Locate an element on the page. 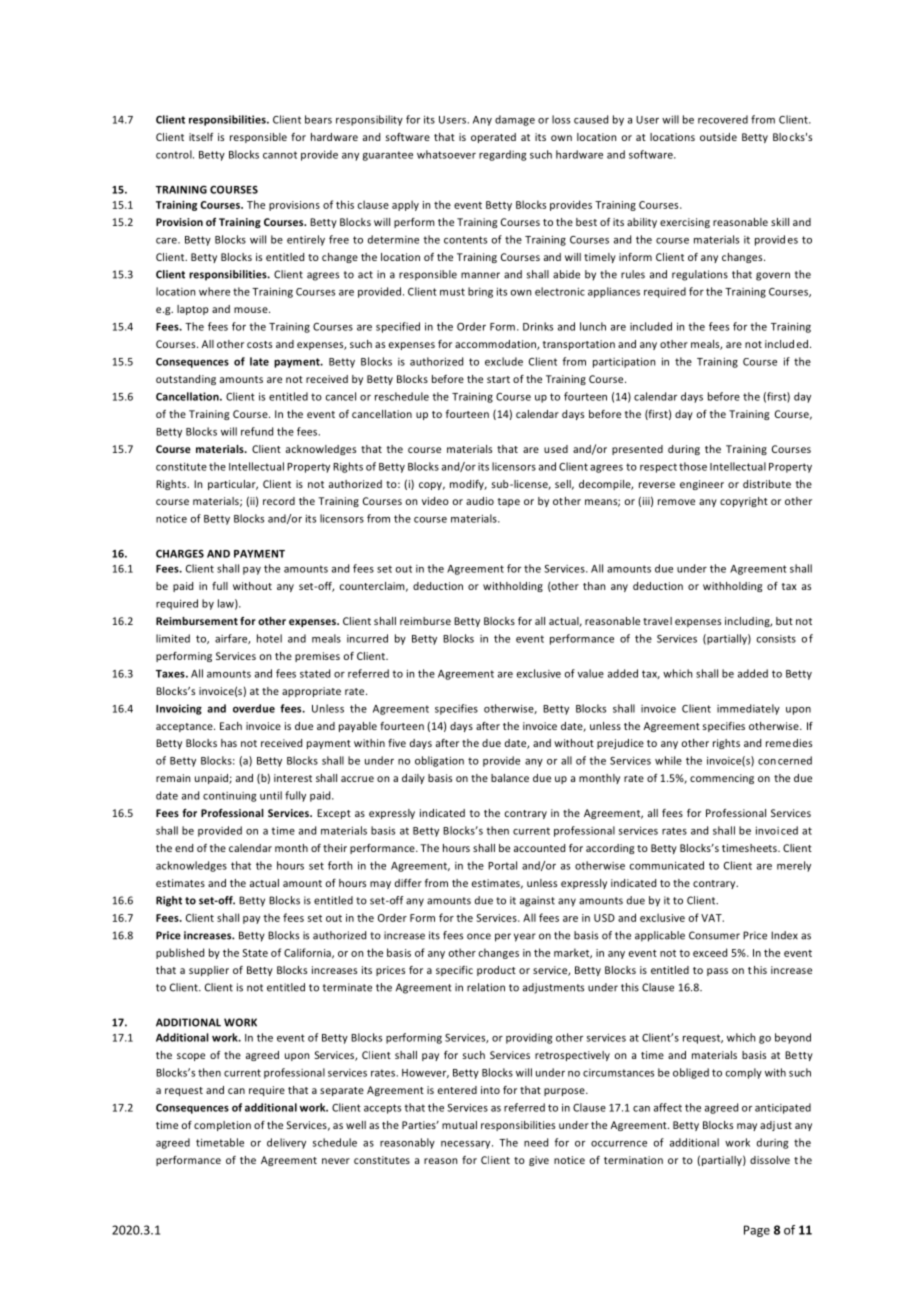 This image has height=1308, width=924. refund is located at coordinates (257, 431).
